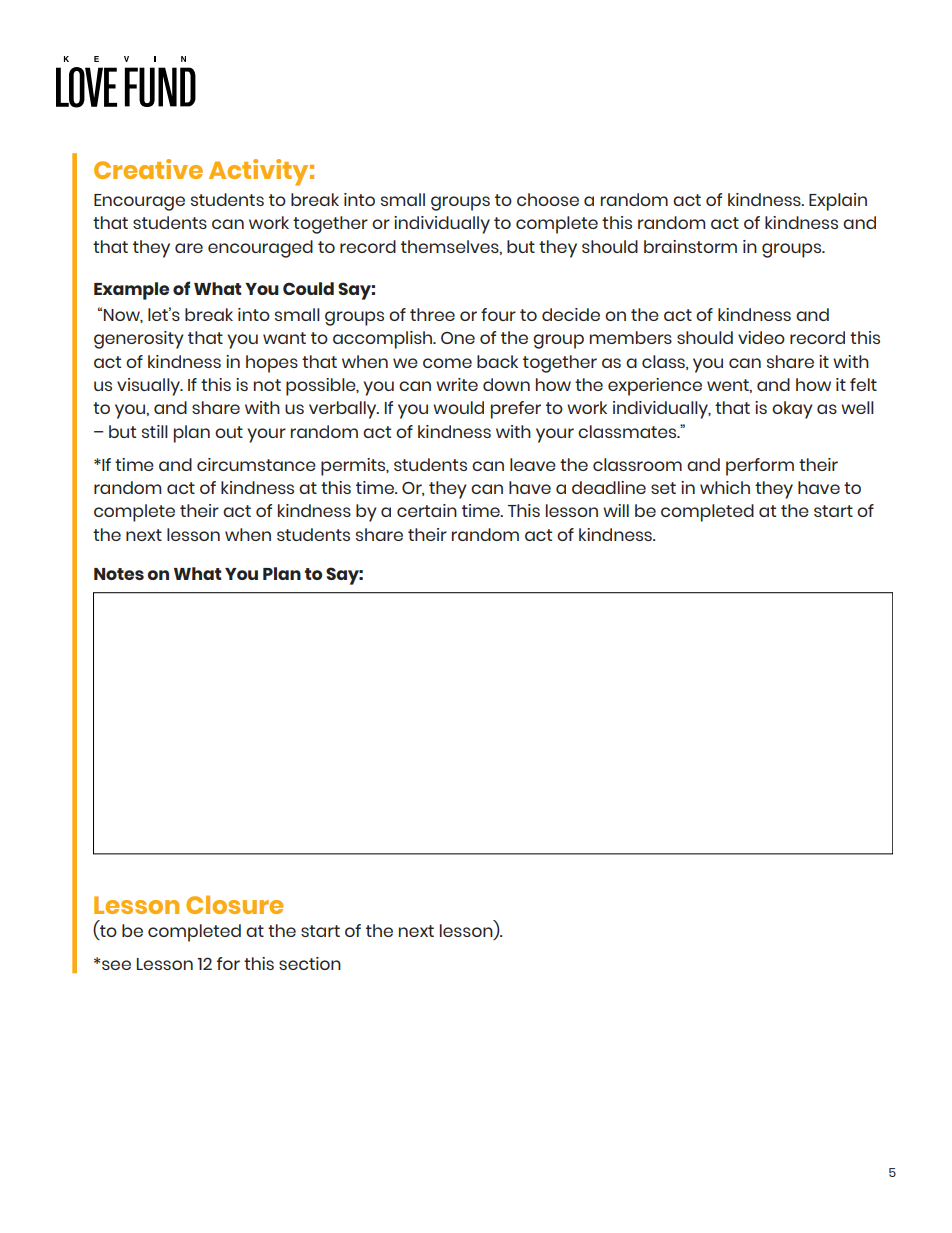  What do you see at coordinates (234, 904) in the page?
I see `Closure` at bounding box center [234, 904].
